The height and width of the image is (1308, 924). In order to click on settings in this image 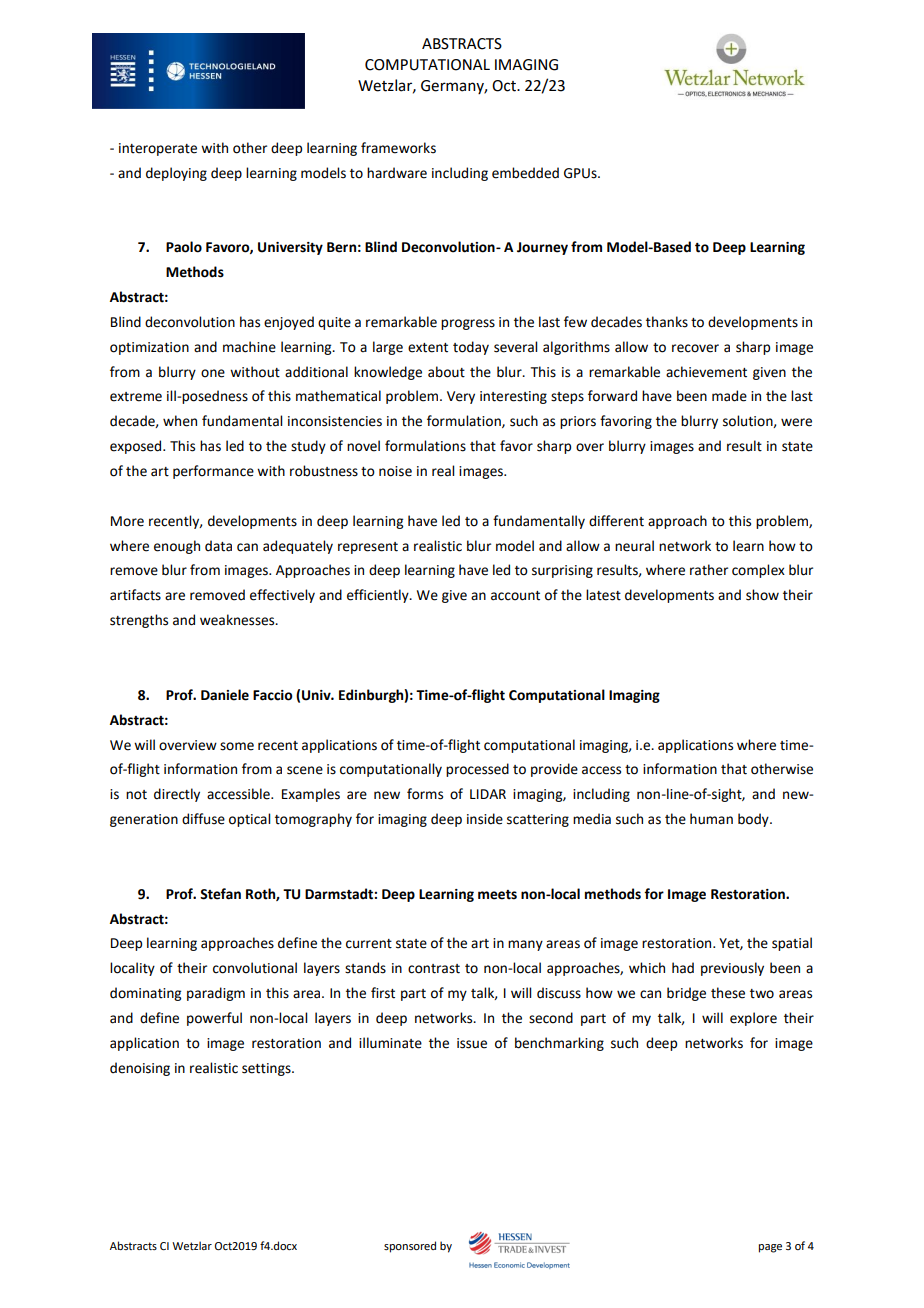, I will do `click(267, 1069)`.
